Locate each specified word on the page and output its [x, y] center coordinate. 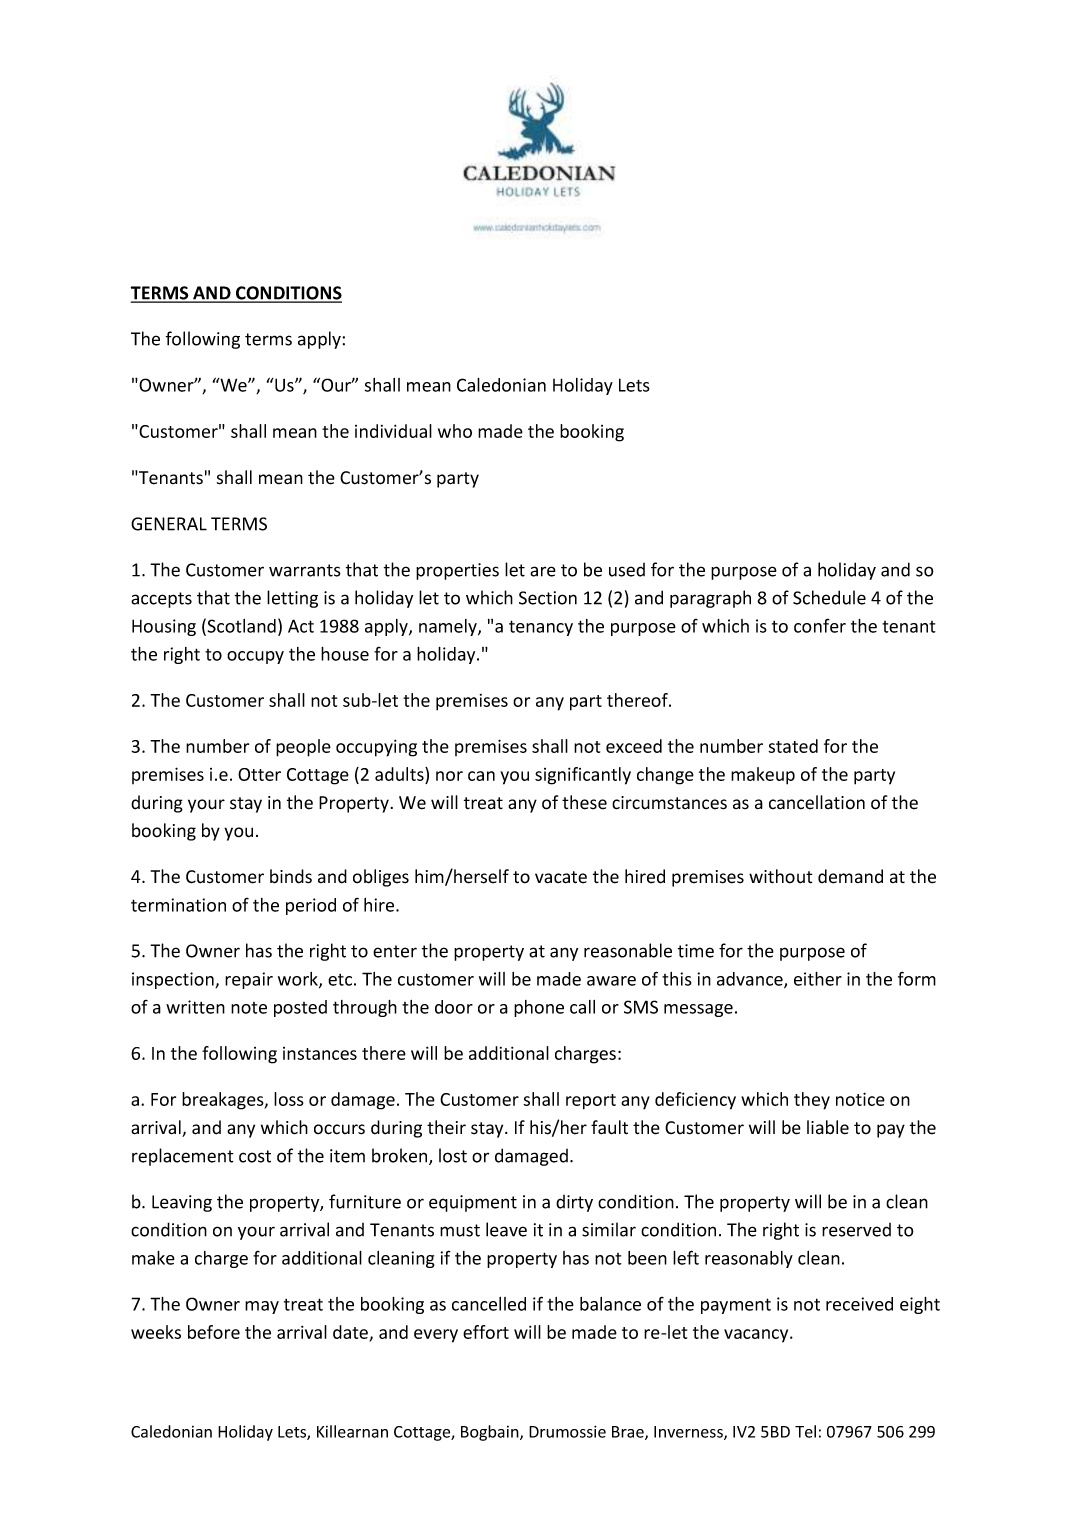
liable [828, 1127]
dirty [574, 1203]
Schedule [829, 597]
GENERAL [169, 524]
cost [255, 1156]
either [818, 979]
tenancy [541, 628]
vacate [561, 877]
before [214, 1332]
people [303, 748]
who [455, 431]
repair [249, 980]
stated [793, 746]
